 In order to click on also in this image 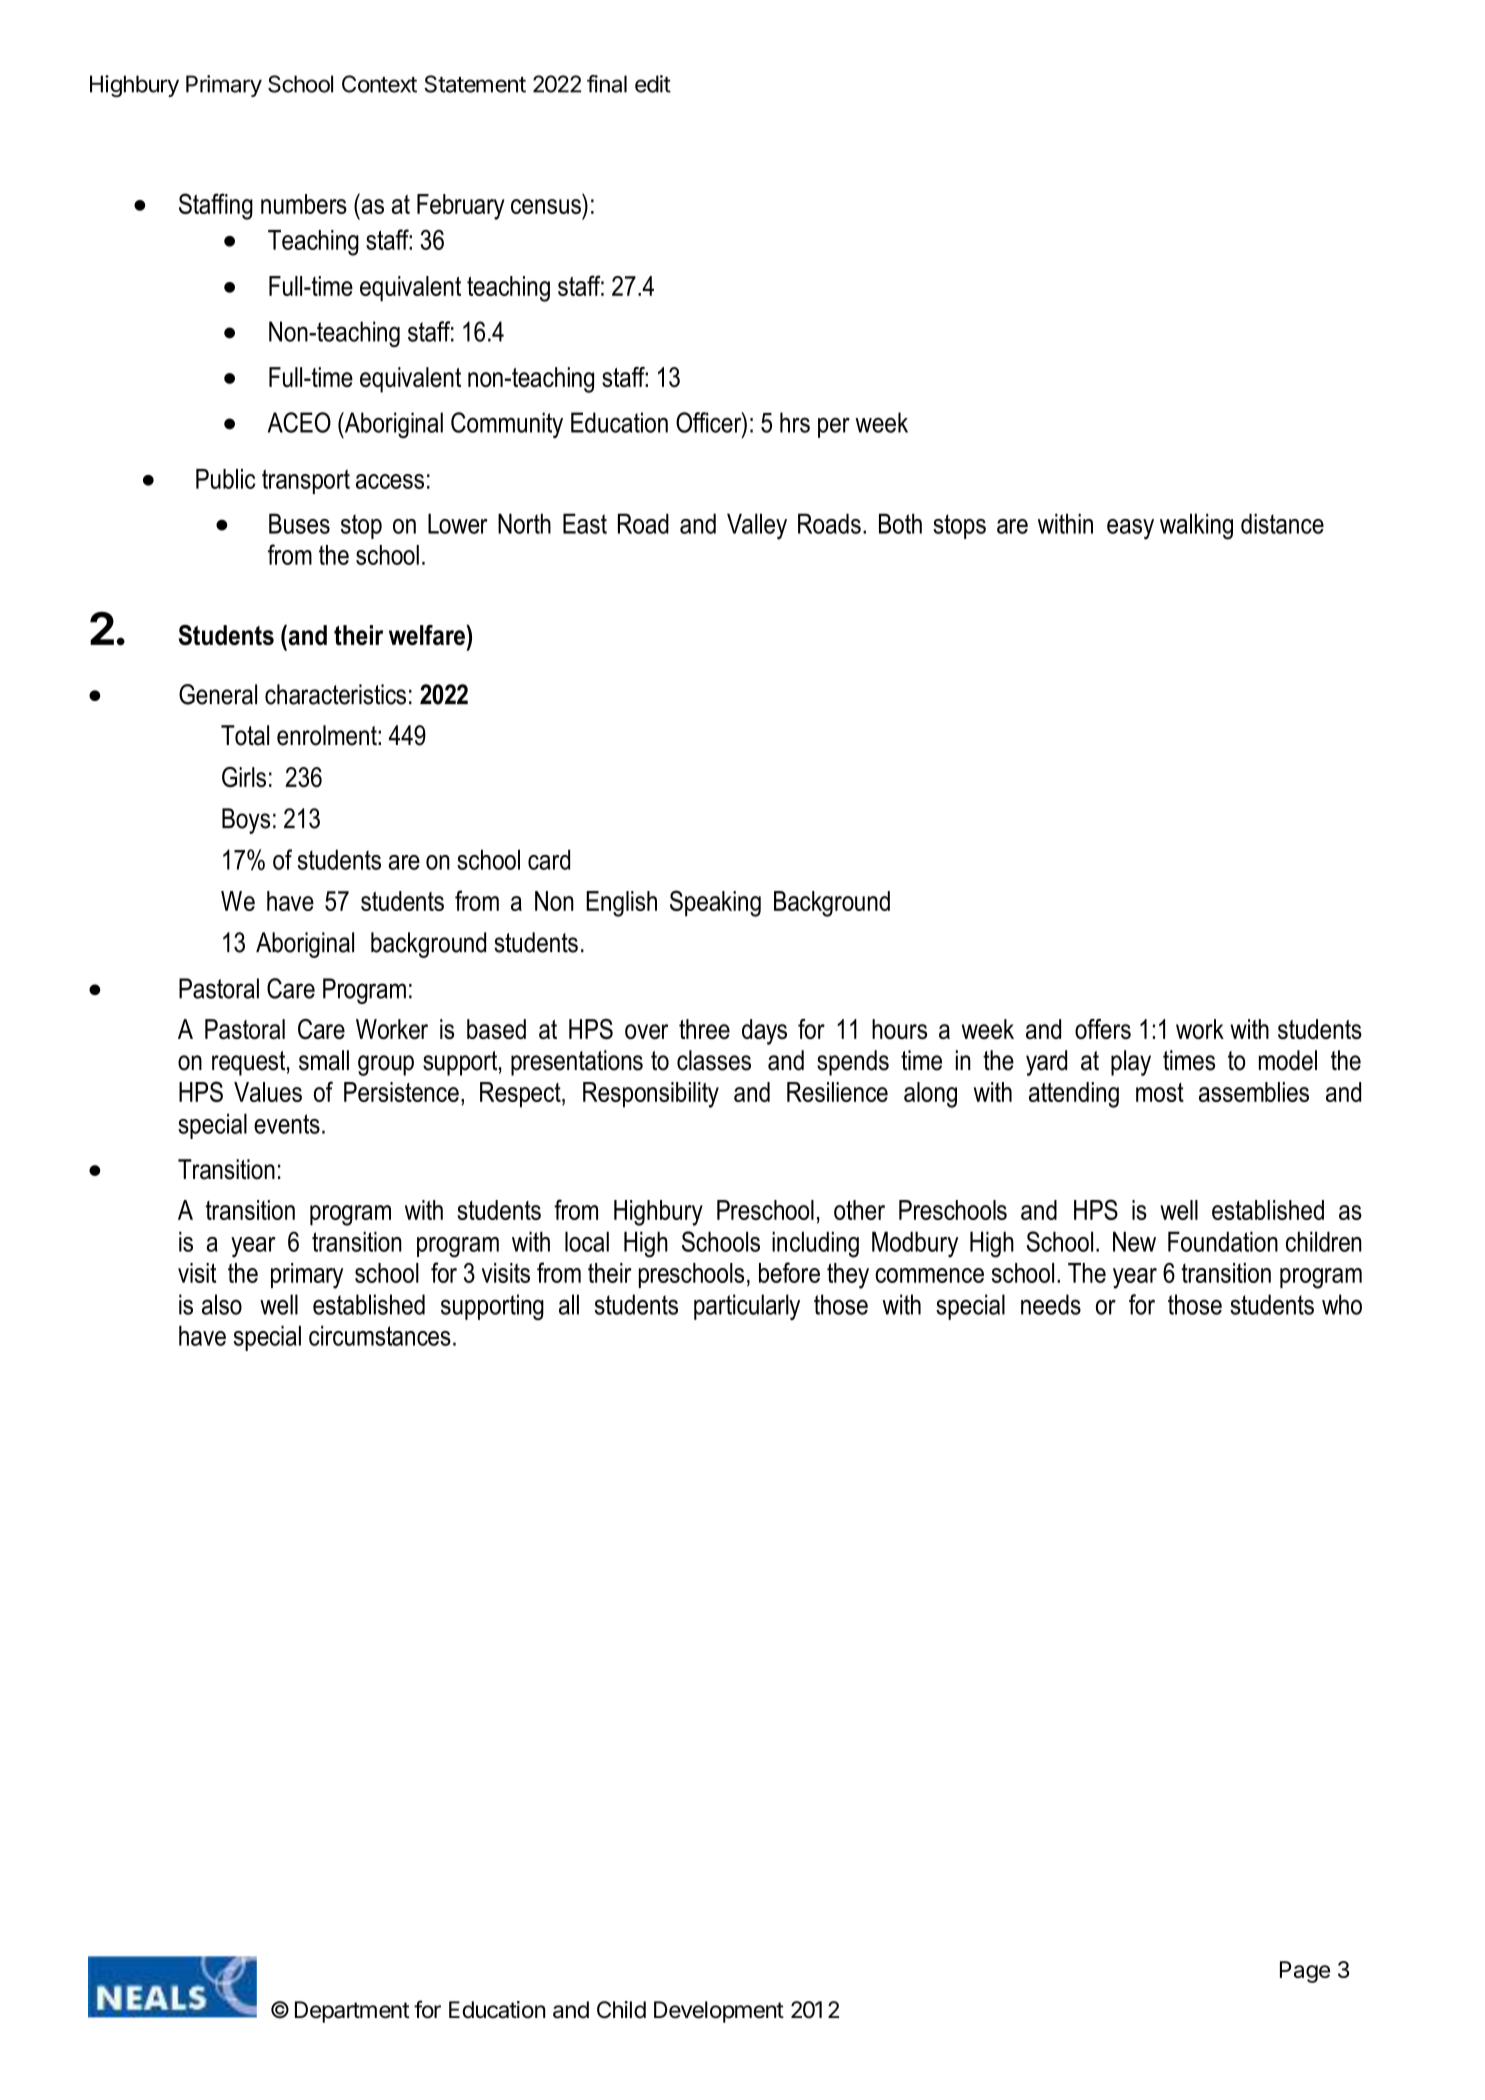, I will do `click(222, 1304)`.
